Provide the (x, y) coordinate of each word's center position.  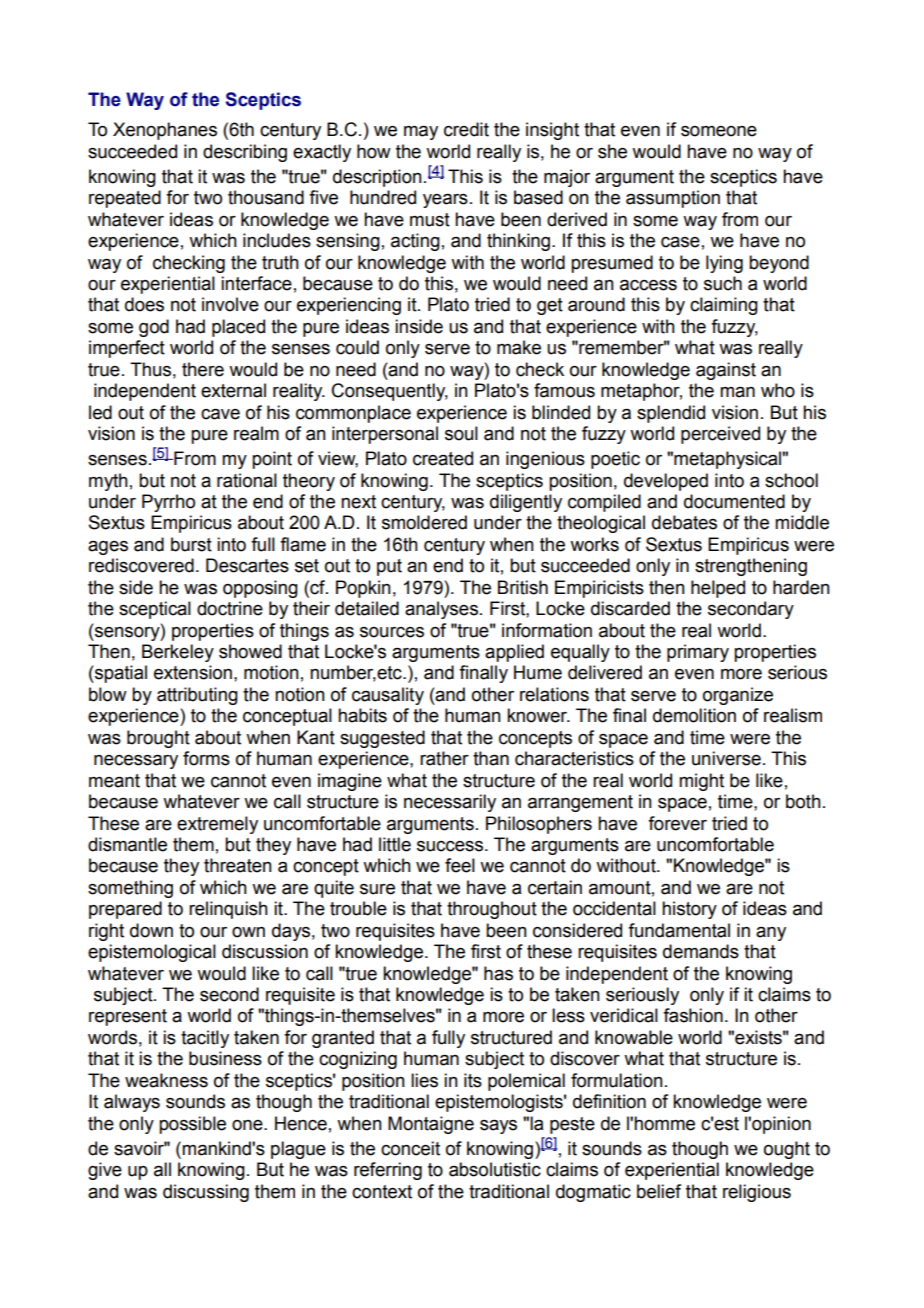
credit (466, 129)
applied (514, 653)
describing (245, 153)
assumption (673, 199)
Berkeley (178, 653)
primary (698, 653)
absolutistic (495, 1169)
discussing (206, 1193)
